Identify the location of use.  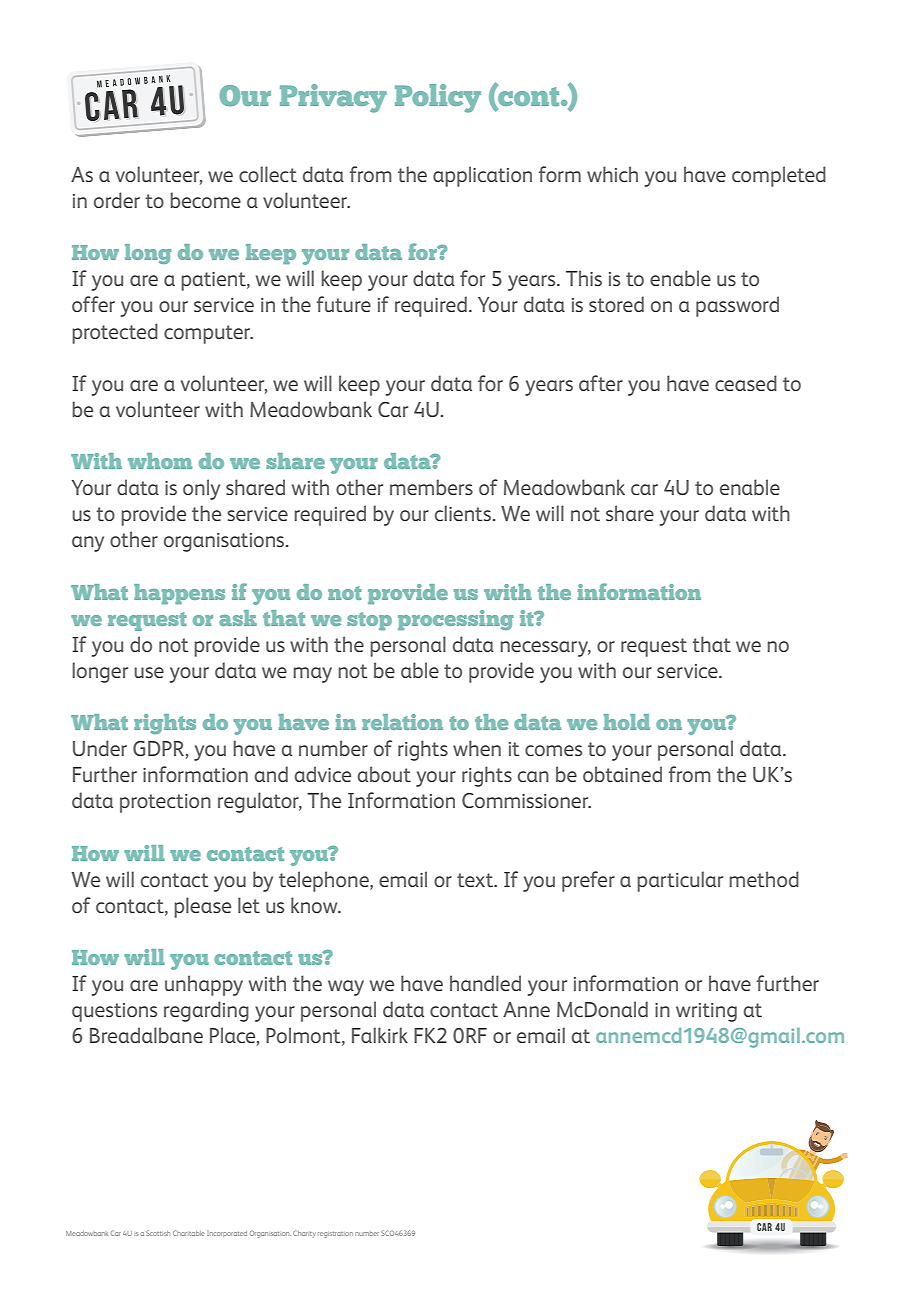
(149, 672).
